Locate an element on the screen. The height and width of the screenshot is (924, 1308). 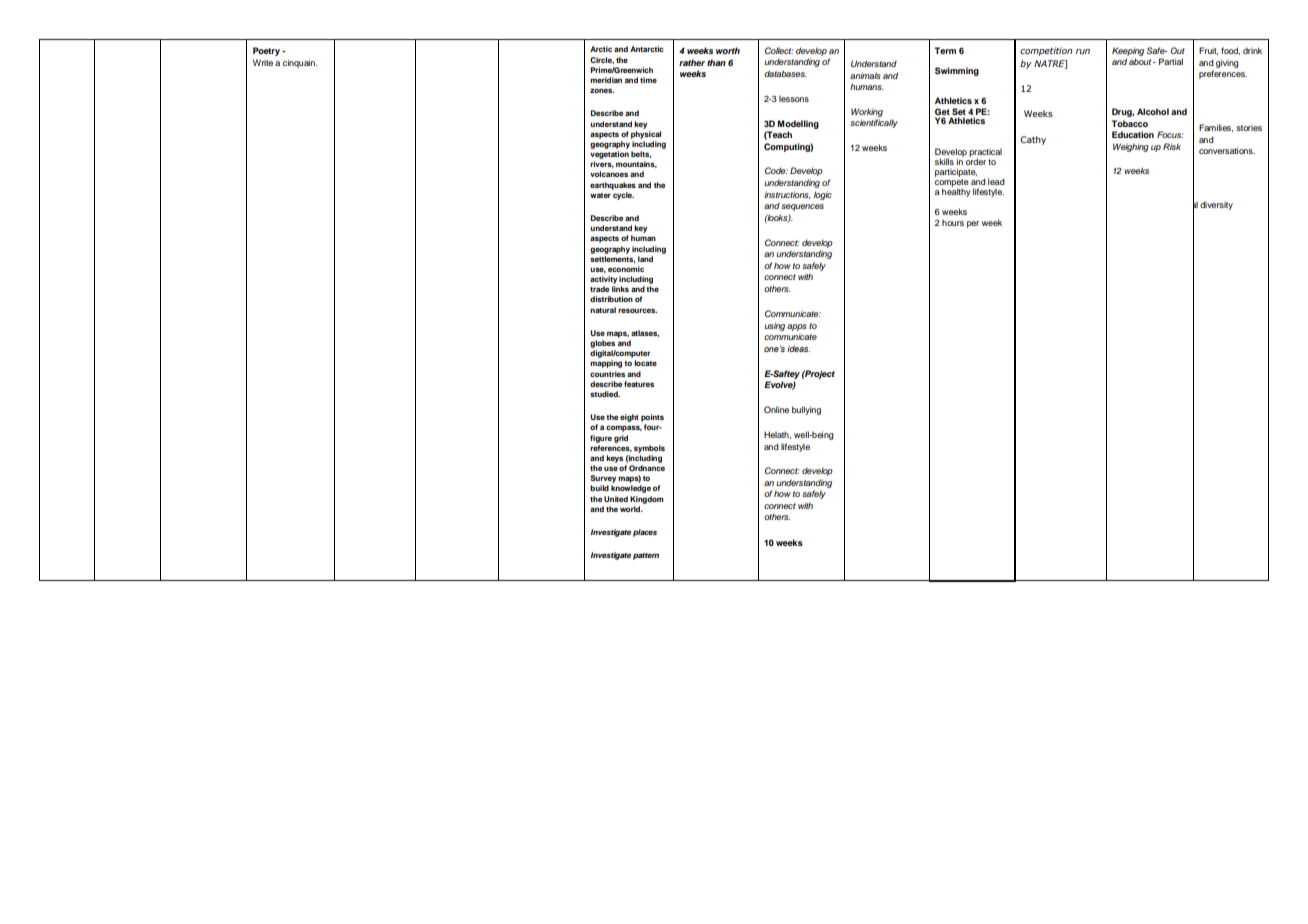
places is located at coordinates (645, 533).
